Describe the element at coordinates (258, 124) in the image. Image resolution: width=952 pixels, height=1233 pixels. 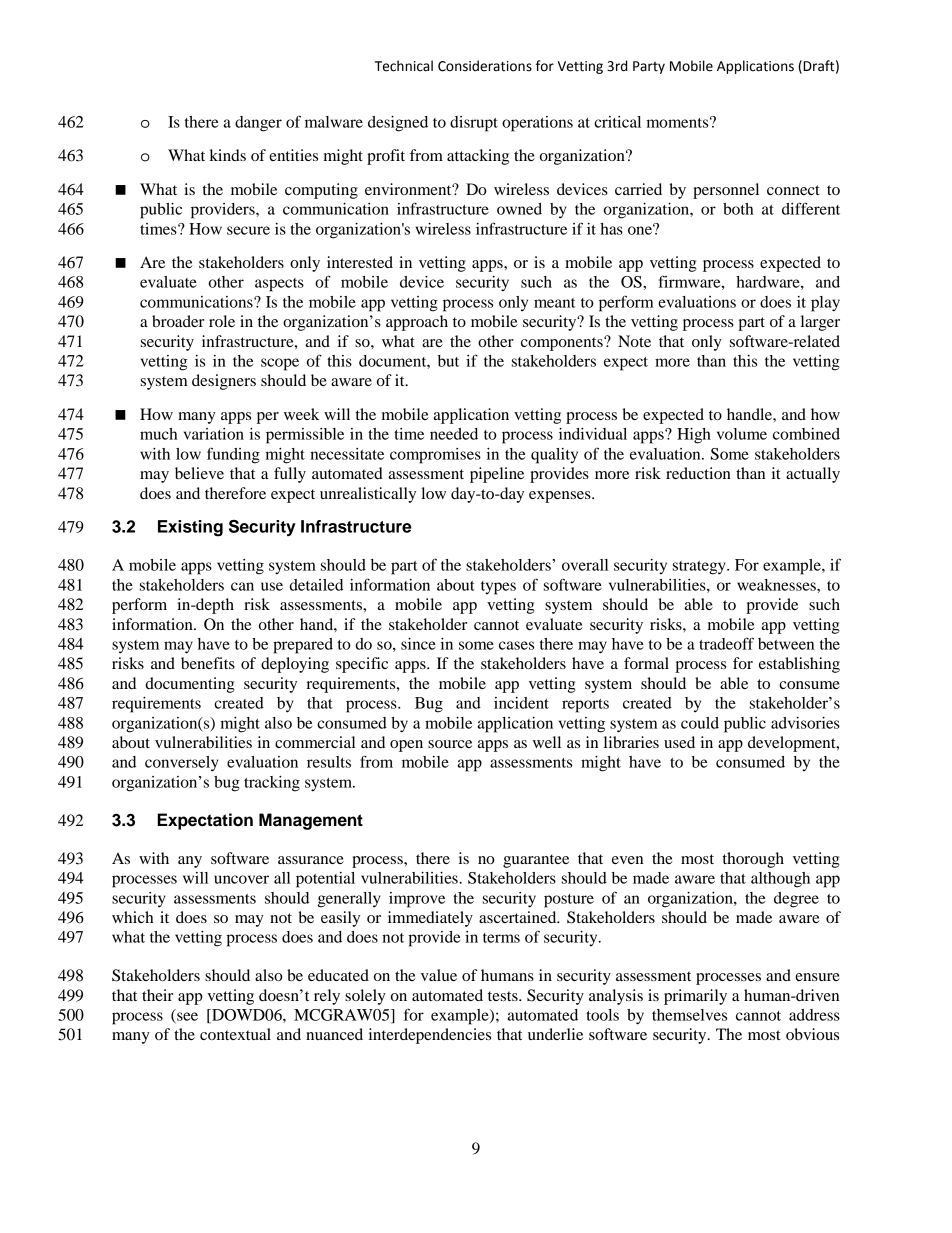
I see `danger` at that location.
